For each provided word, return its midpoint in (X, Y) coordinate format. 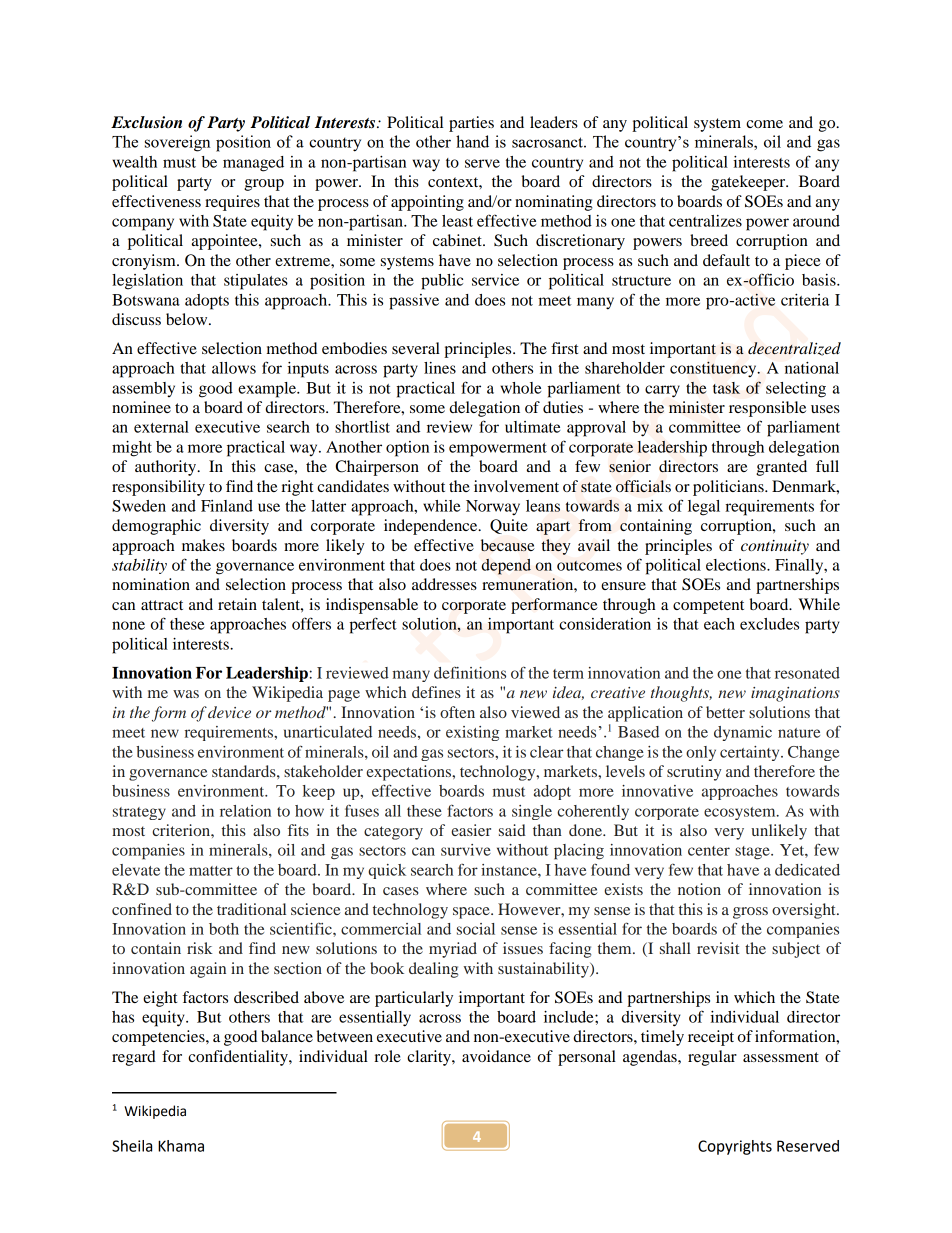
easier (471, 830)
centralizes (705, 221)
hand (472, 141)
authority (167, 468)
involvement (516, 486)
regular (712, 1058)
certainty (751, 753)
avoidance (496, 1056)
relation (245, 811)
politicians (729, 488)
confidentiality (239, 1058)
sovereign (177, 143)
